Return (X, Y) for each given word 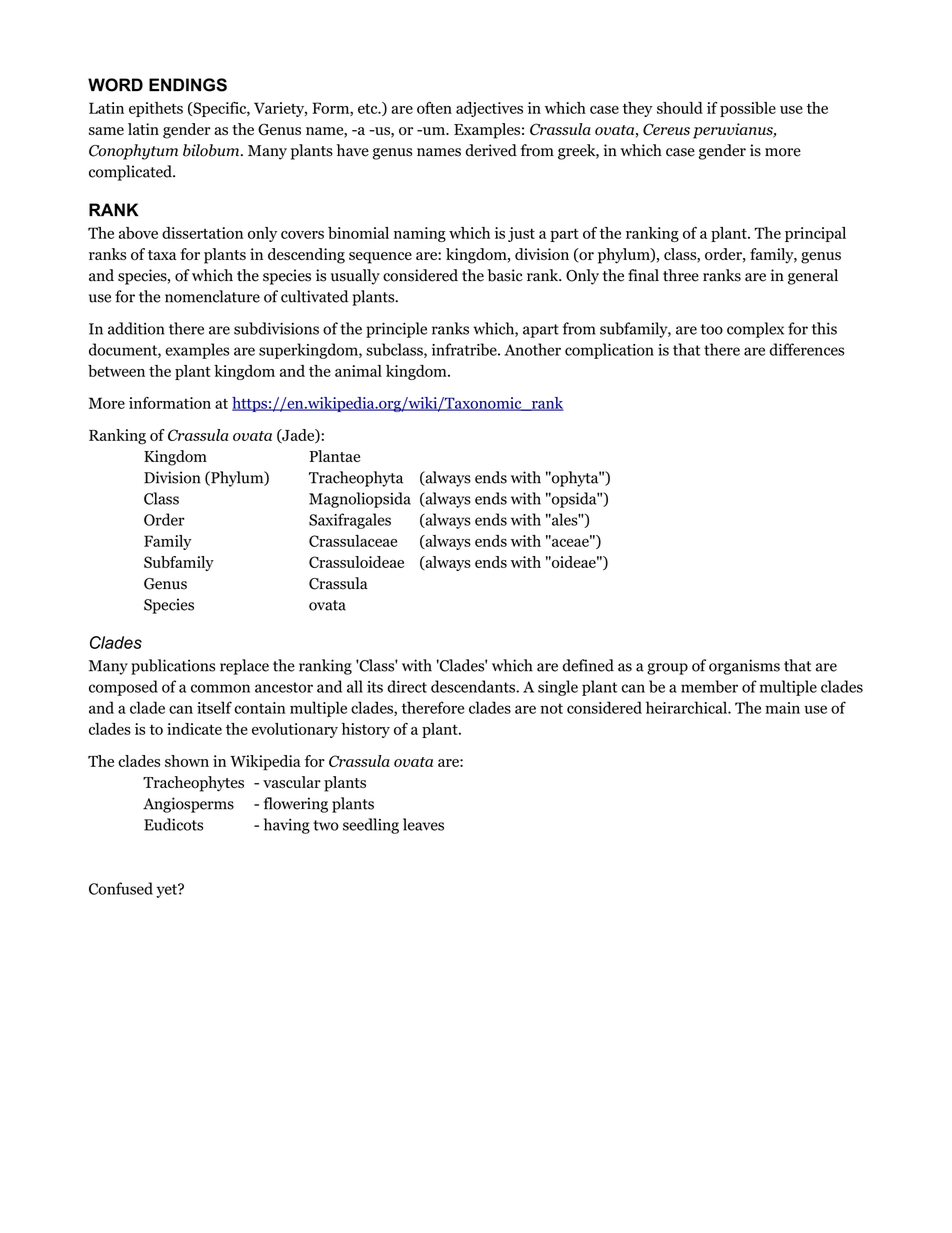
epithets (156, 109)
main (782, 708)
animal (358, 371)
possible (748, 109)
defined (588, 665)
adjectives (489, 109)
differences (806, 349)
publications (173, 667)
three (681, 275)
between (116, 371)
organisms (744, 667)
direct (407, 686)
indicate (194, 729)
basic (505, 275)
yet (167, 891)
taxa (162, 255)
